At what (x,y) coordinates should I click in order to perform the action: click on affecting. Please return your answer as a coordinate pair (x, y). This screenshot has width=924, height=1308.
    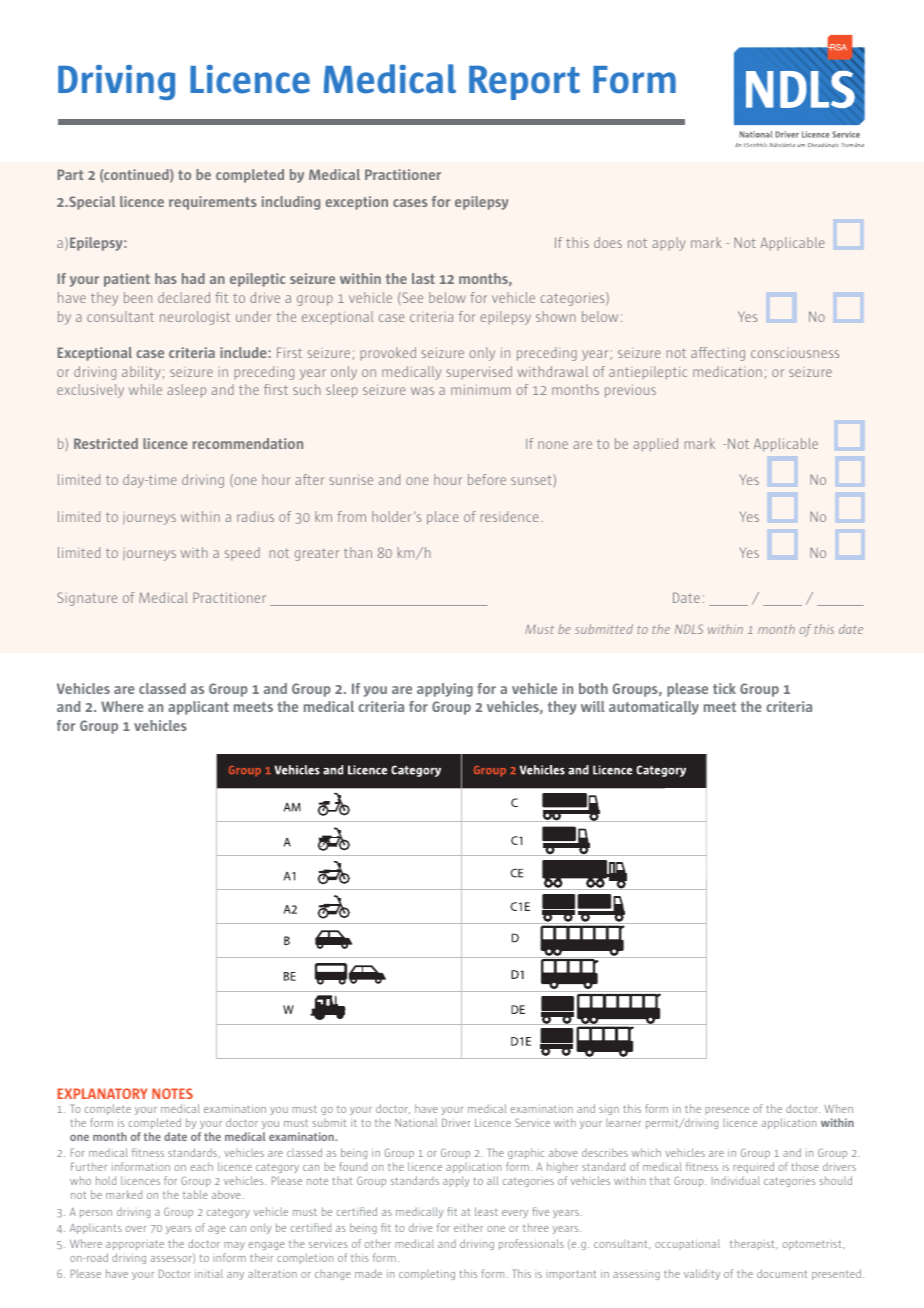
    Looking at the image, I should click on (718, 354).
